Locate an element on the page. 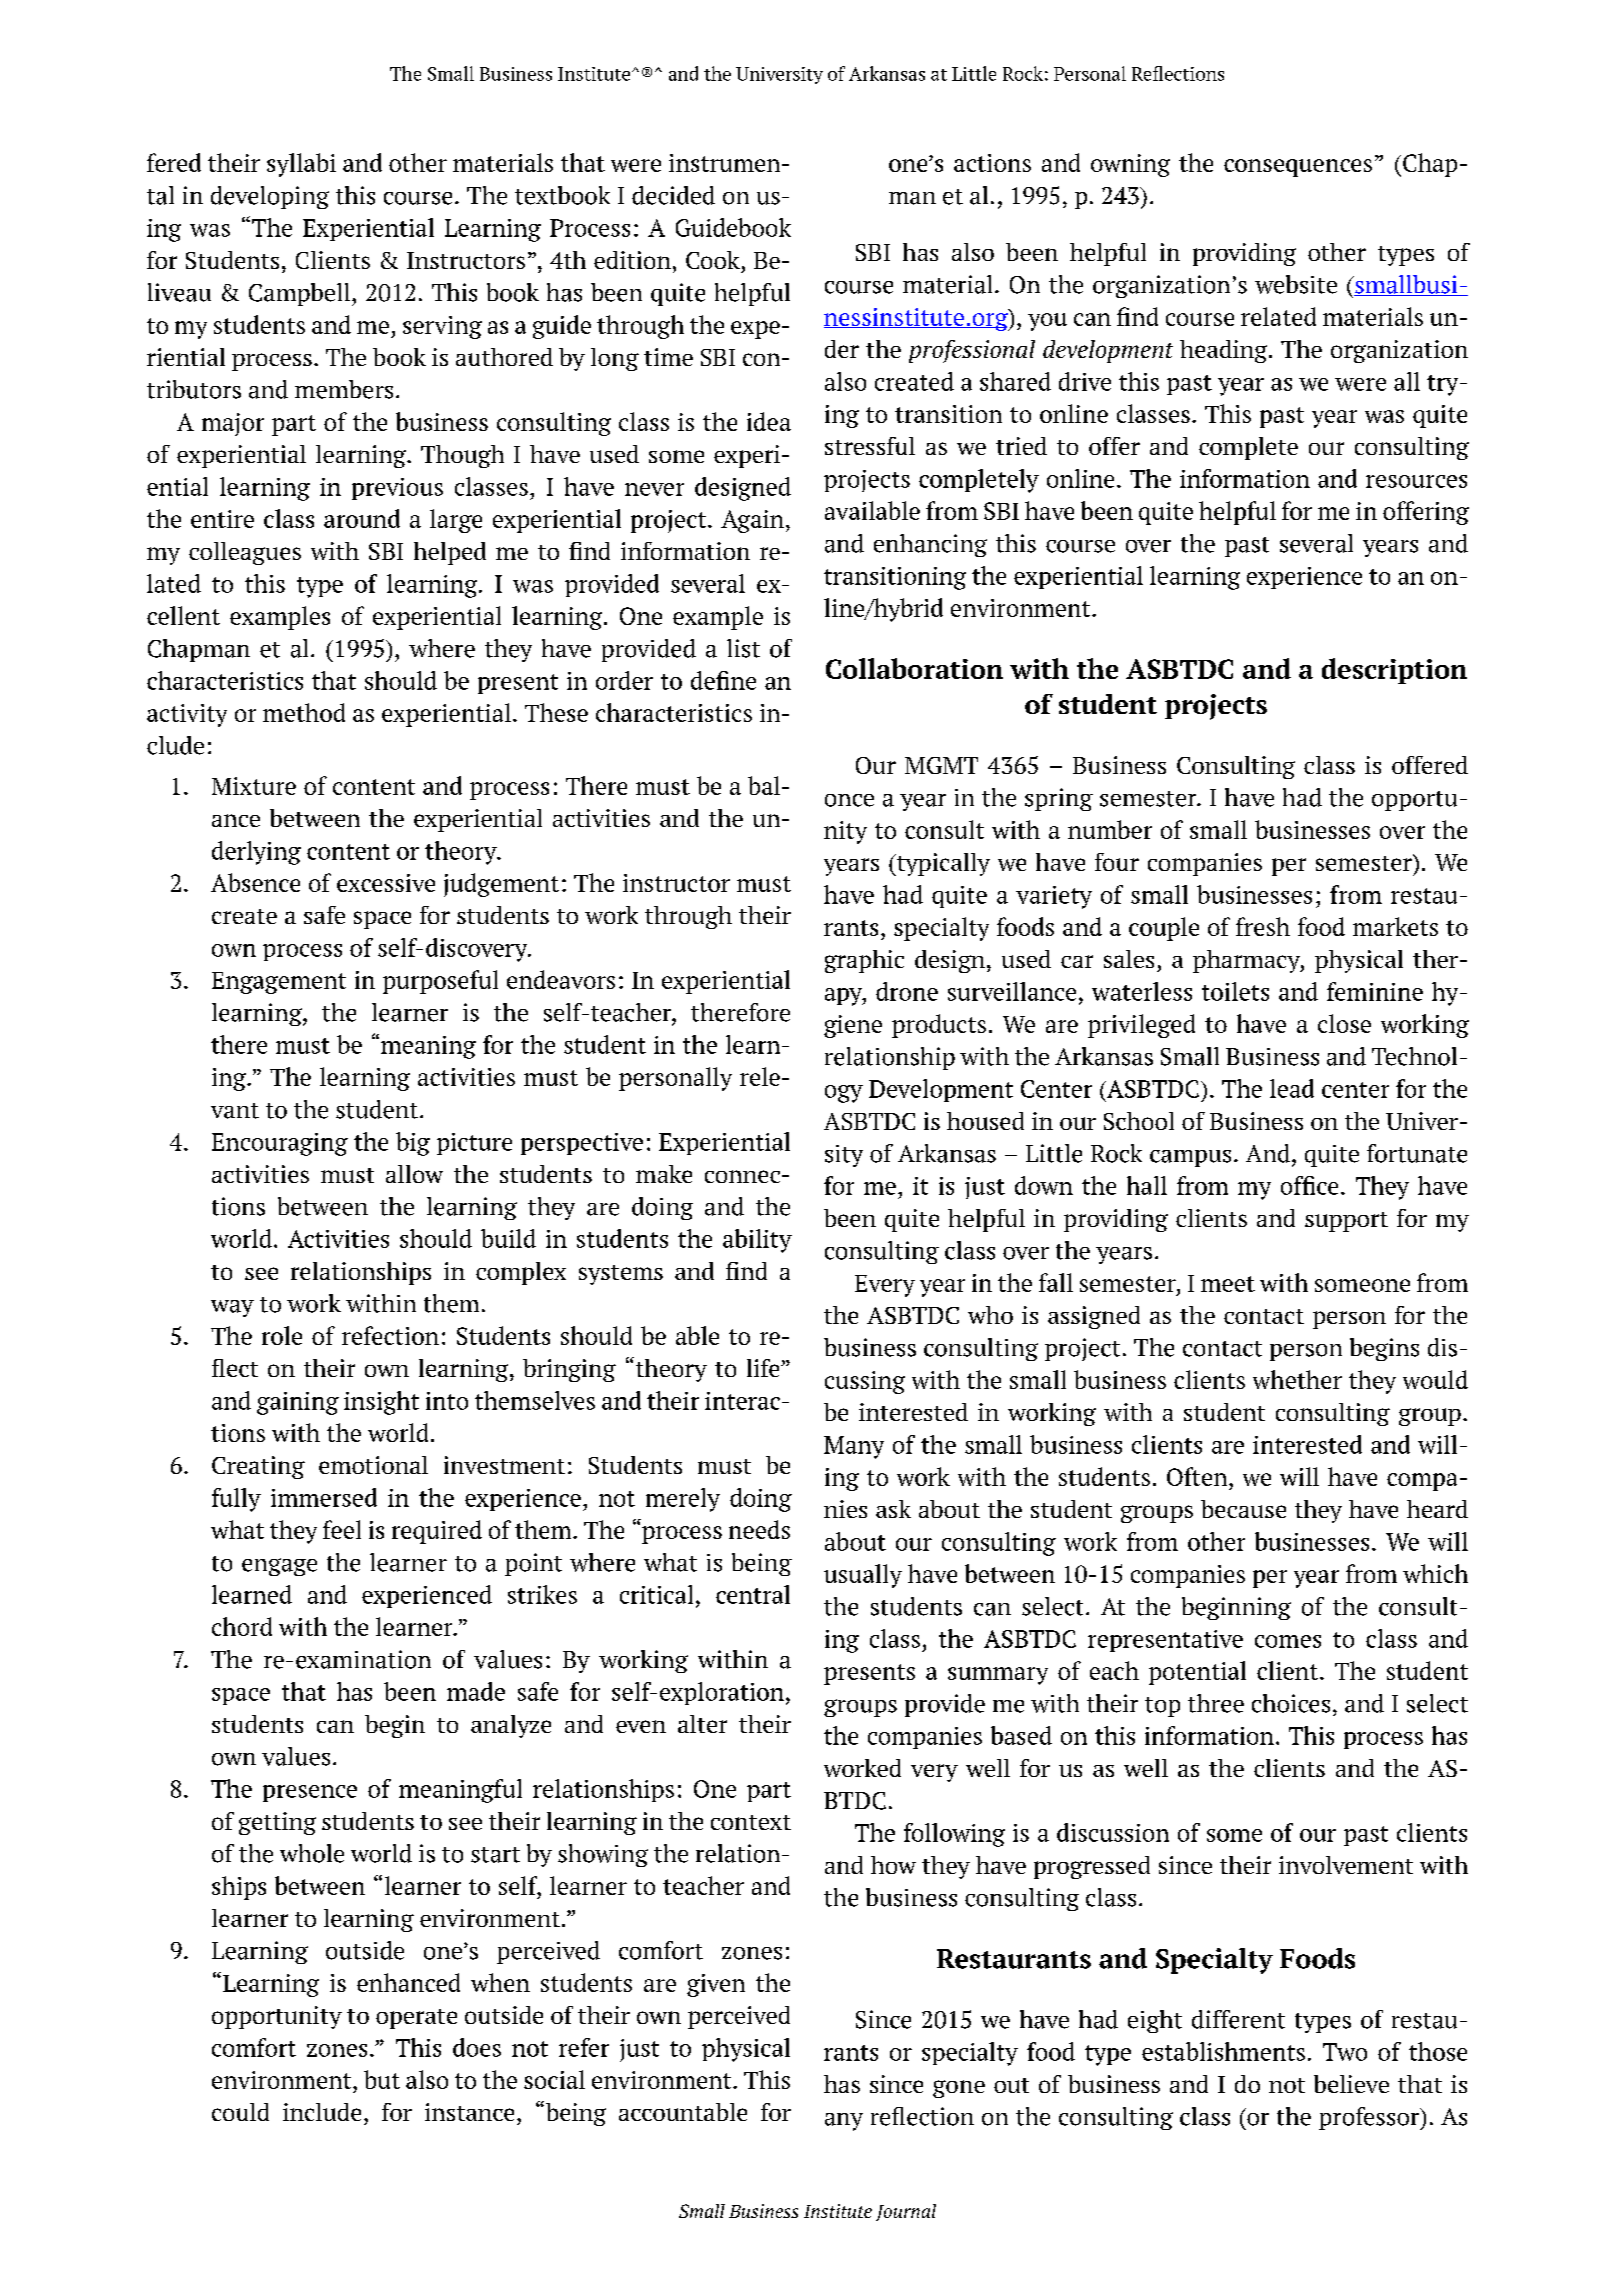 The height and width of the image is (2284, 1615). chord is located at coordinates (242, 1626).
